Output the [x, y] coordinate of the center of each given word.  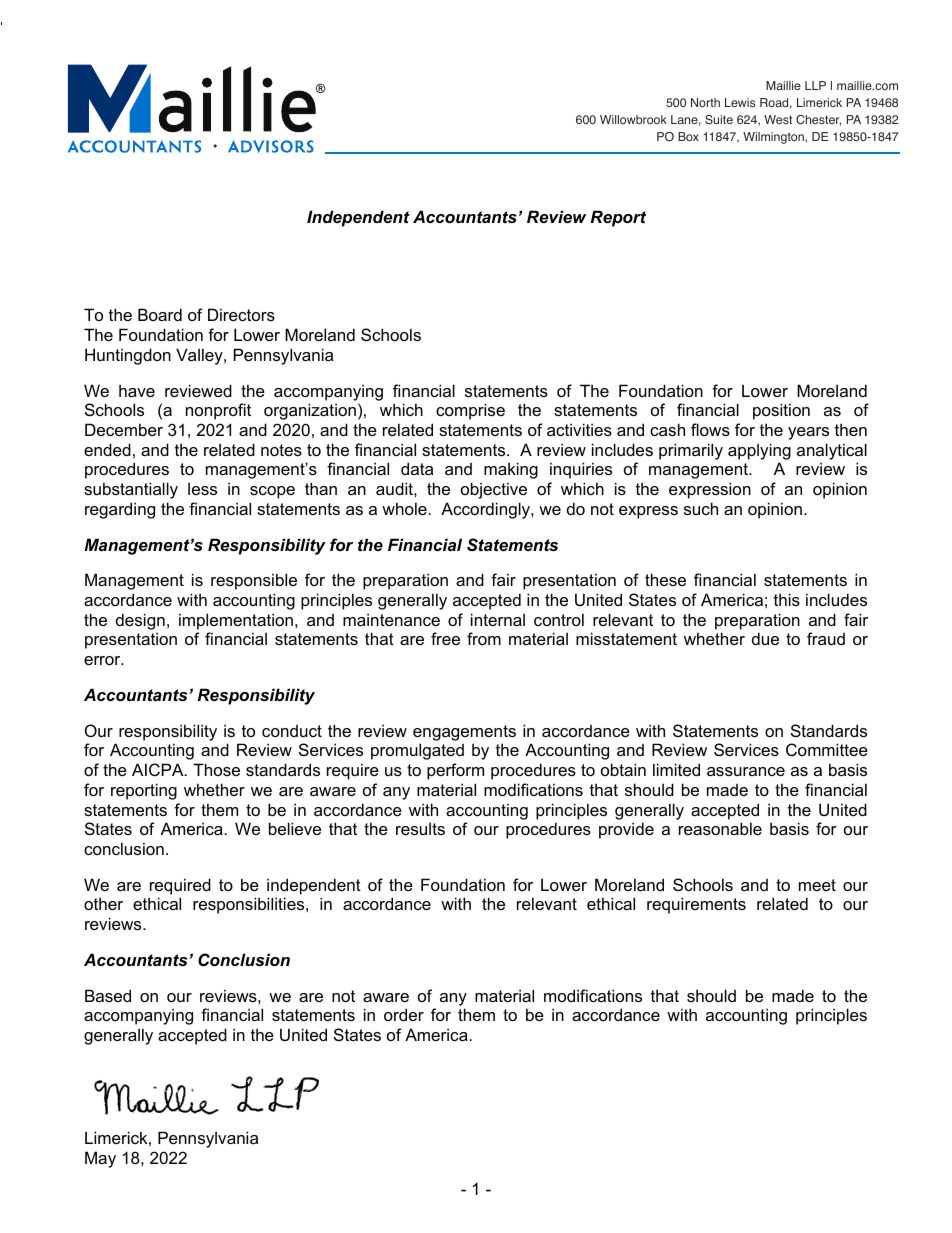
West [778, 119]
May [100, 1159]
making [511, 470]
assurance [746, 771]
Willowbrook [633, 119]
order [404, 1014]
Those [216, 769]
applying [759, 451]
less [202, 488]
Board [160, 314]
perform [455, 771]
